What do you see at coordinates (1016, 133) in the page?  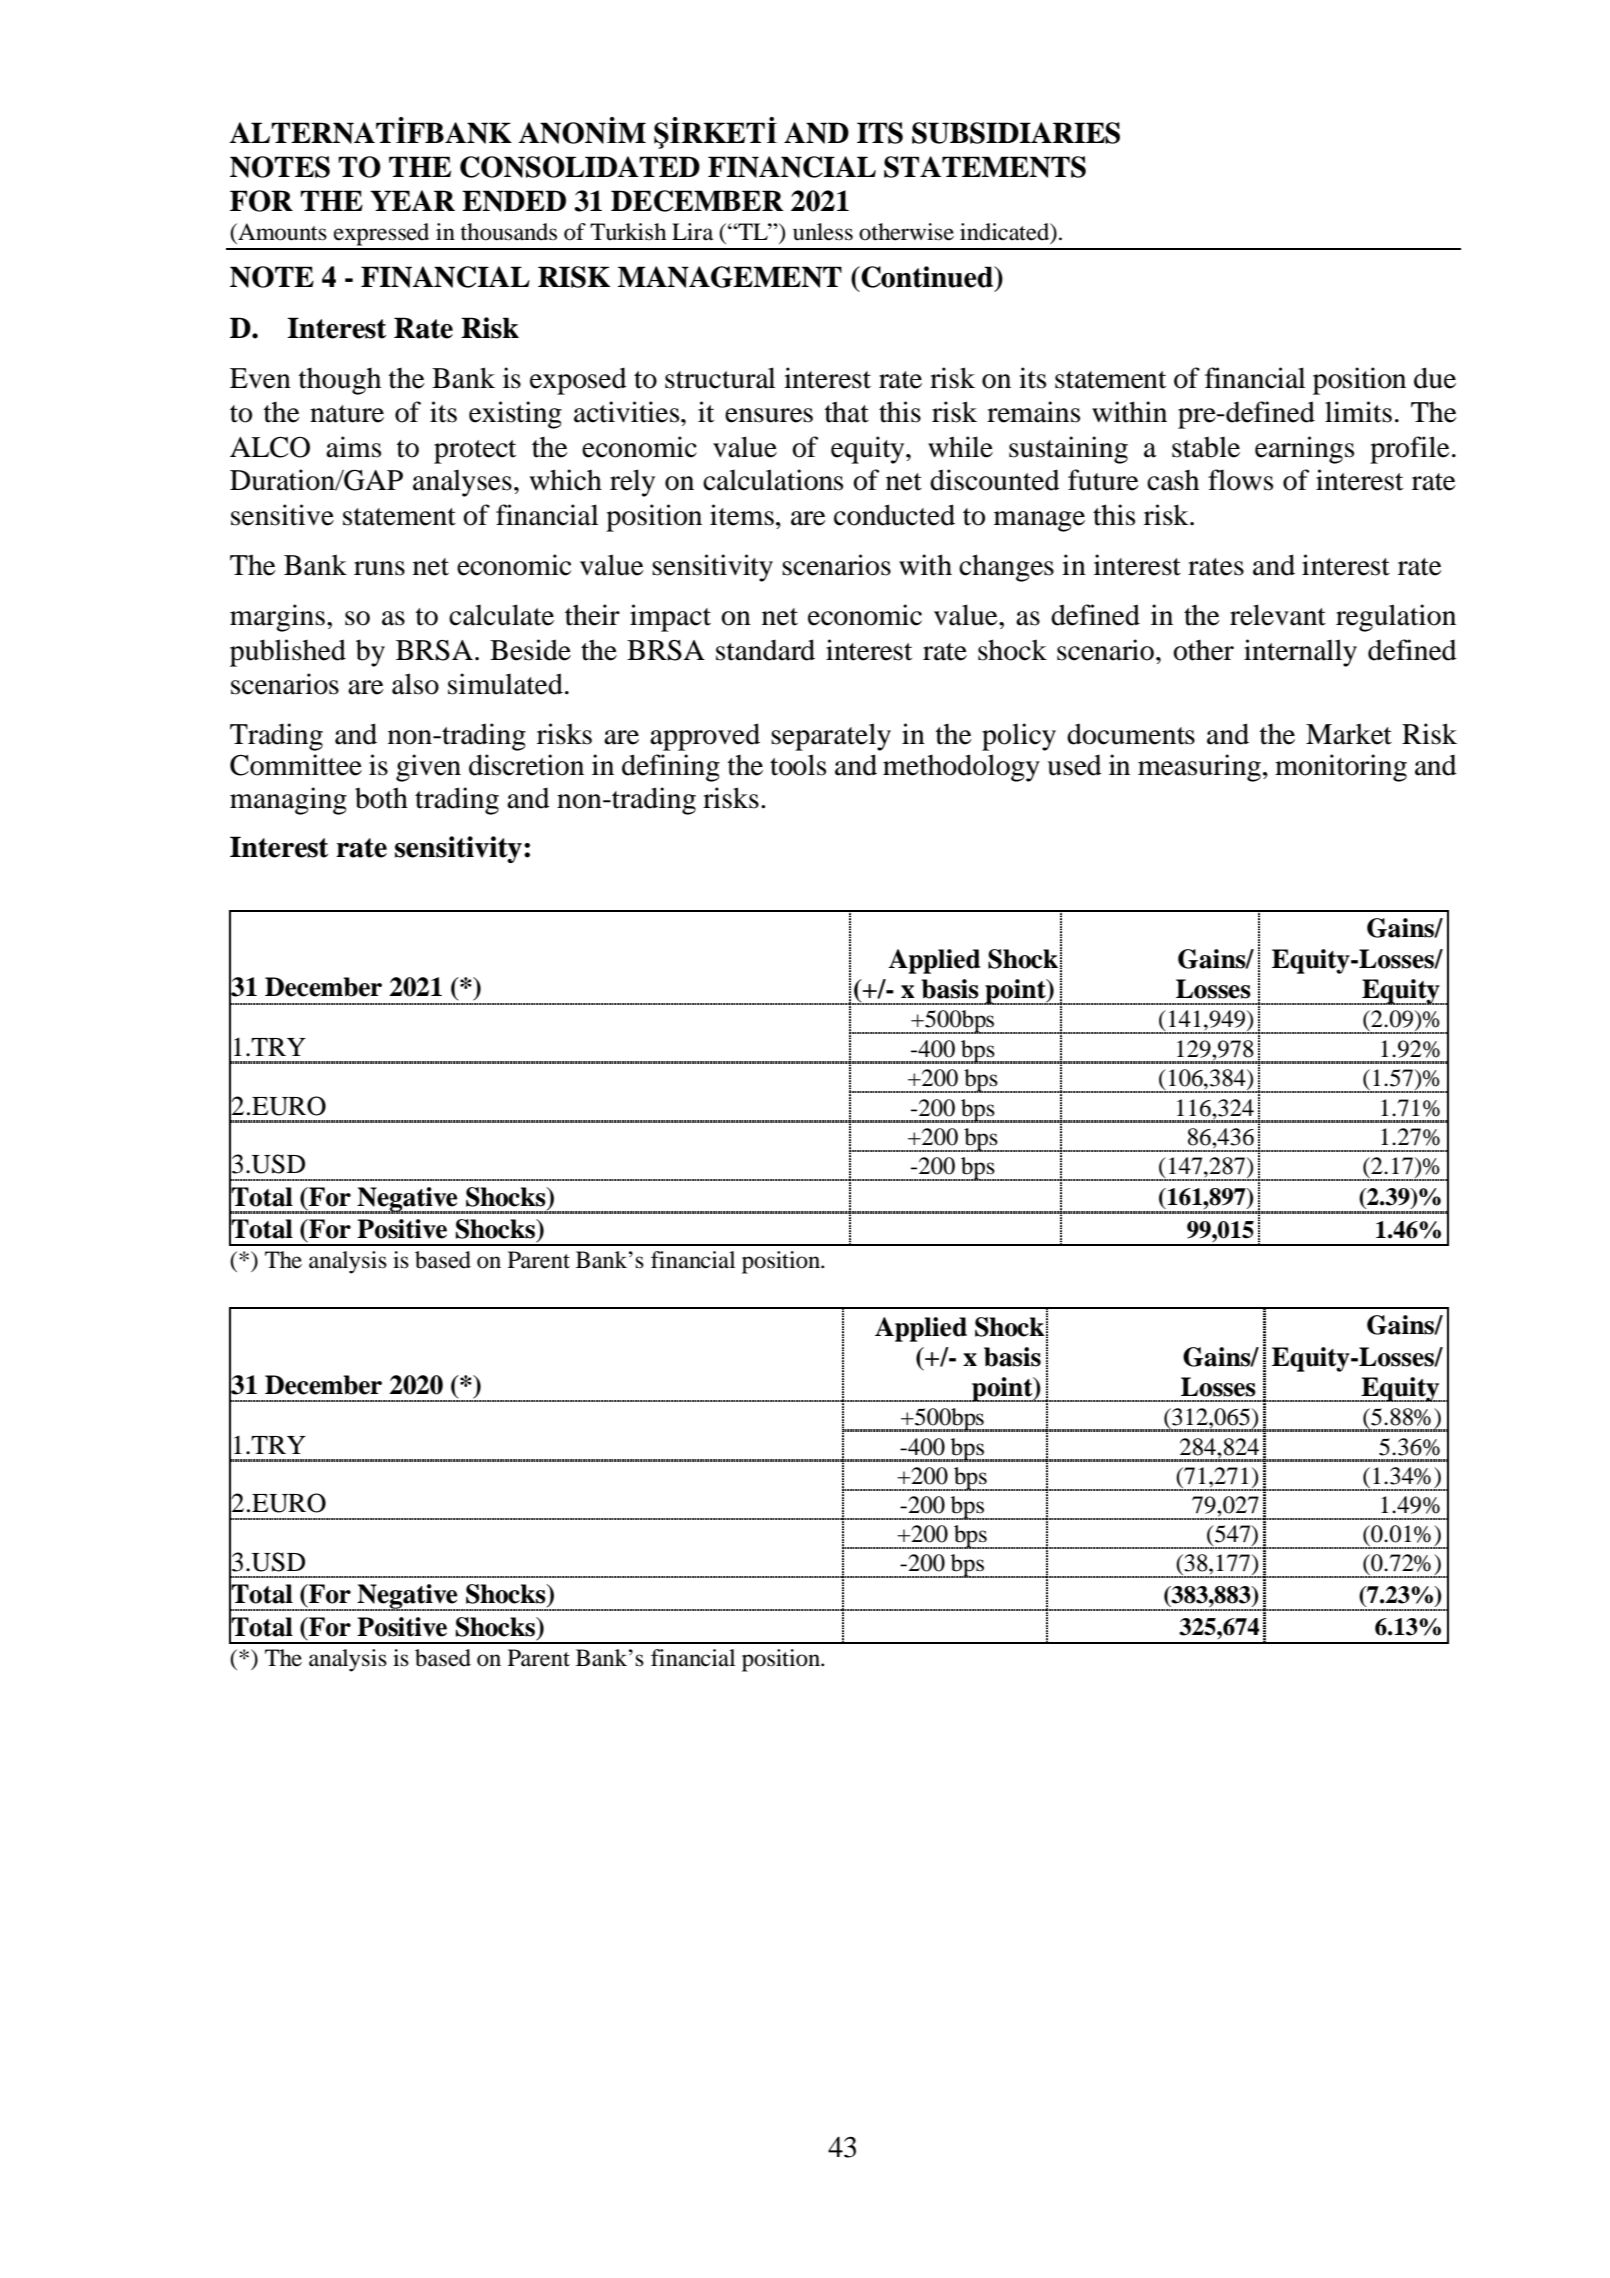 I see `SUBSIDIARIES` at bounding box center [1016, 133].
